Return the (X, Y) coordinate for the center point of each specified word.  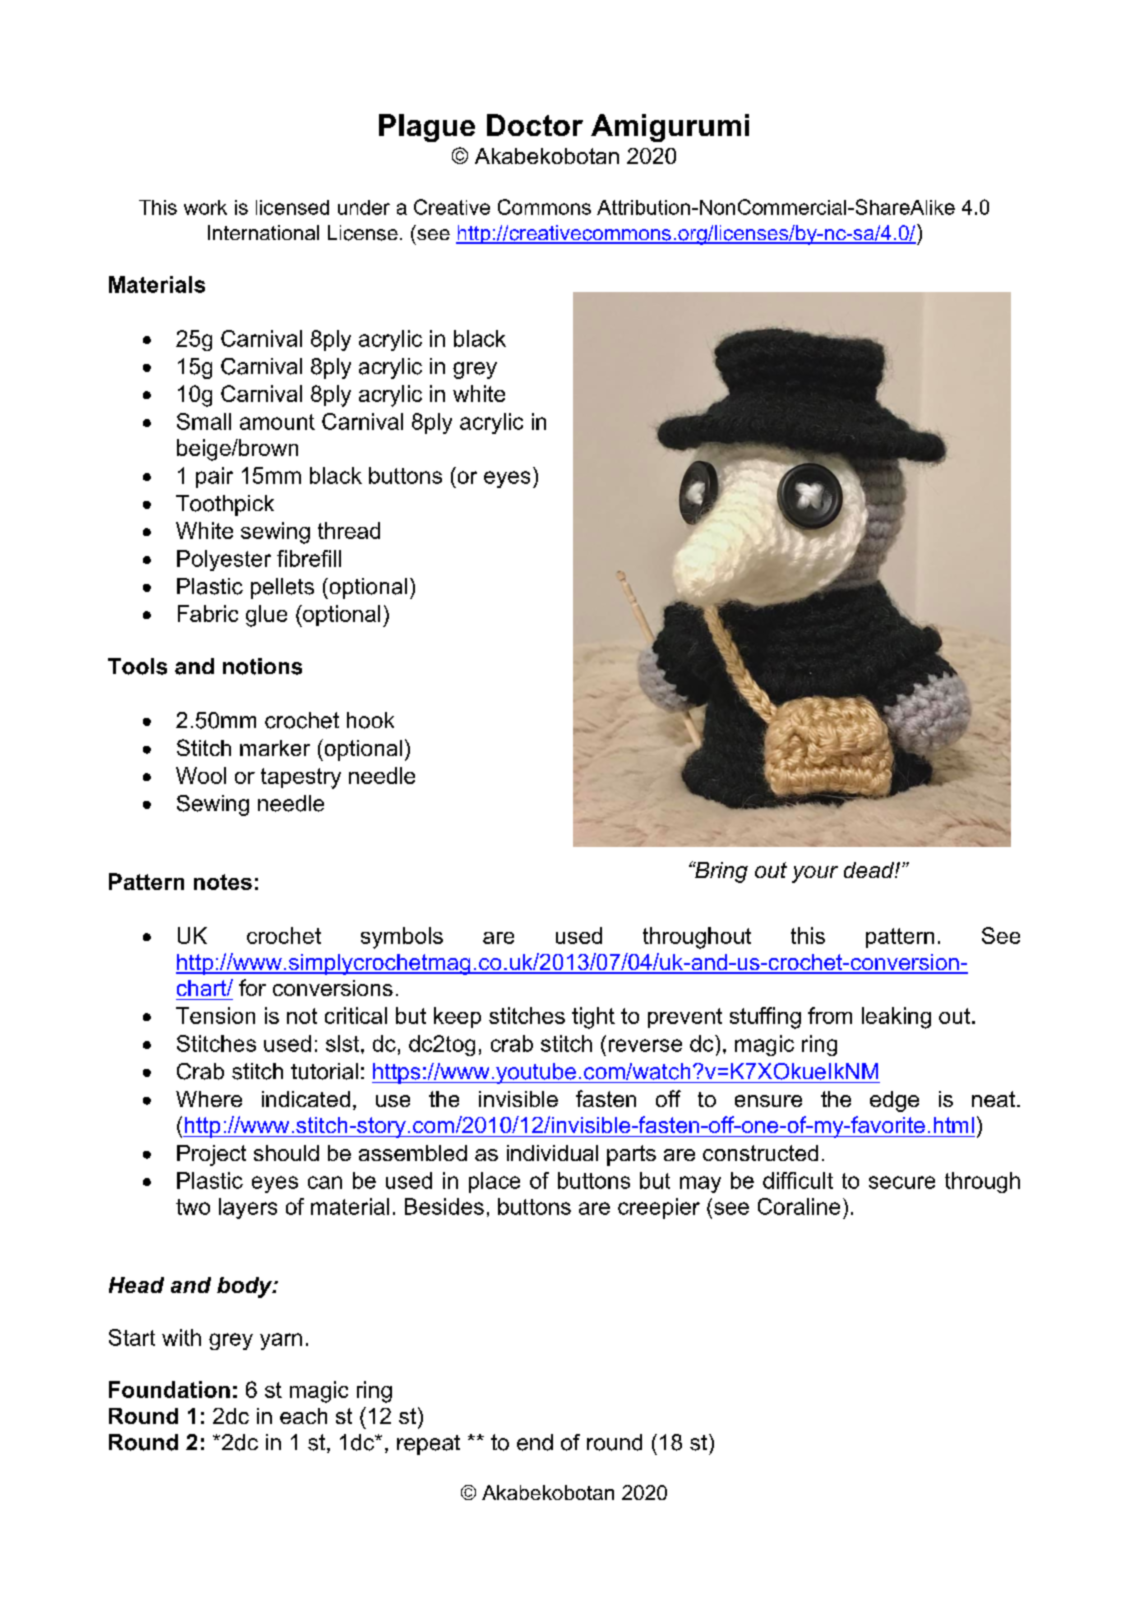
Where (209, 1099)
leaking (896, 1018)
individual (552, 1153)
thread (349, 530)
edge (894, 1101)
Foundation (169, 1389)
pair (214, 477)
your (815, 874)
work (205, 207)
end (535, 1442)
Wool (201, 775)
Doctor (535, 125)
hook (370, 720)
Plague (427, 128)
